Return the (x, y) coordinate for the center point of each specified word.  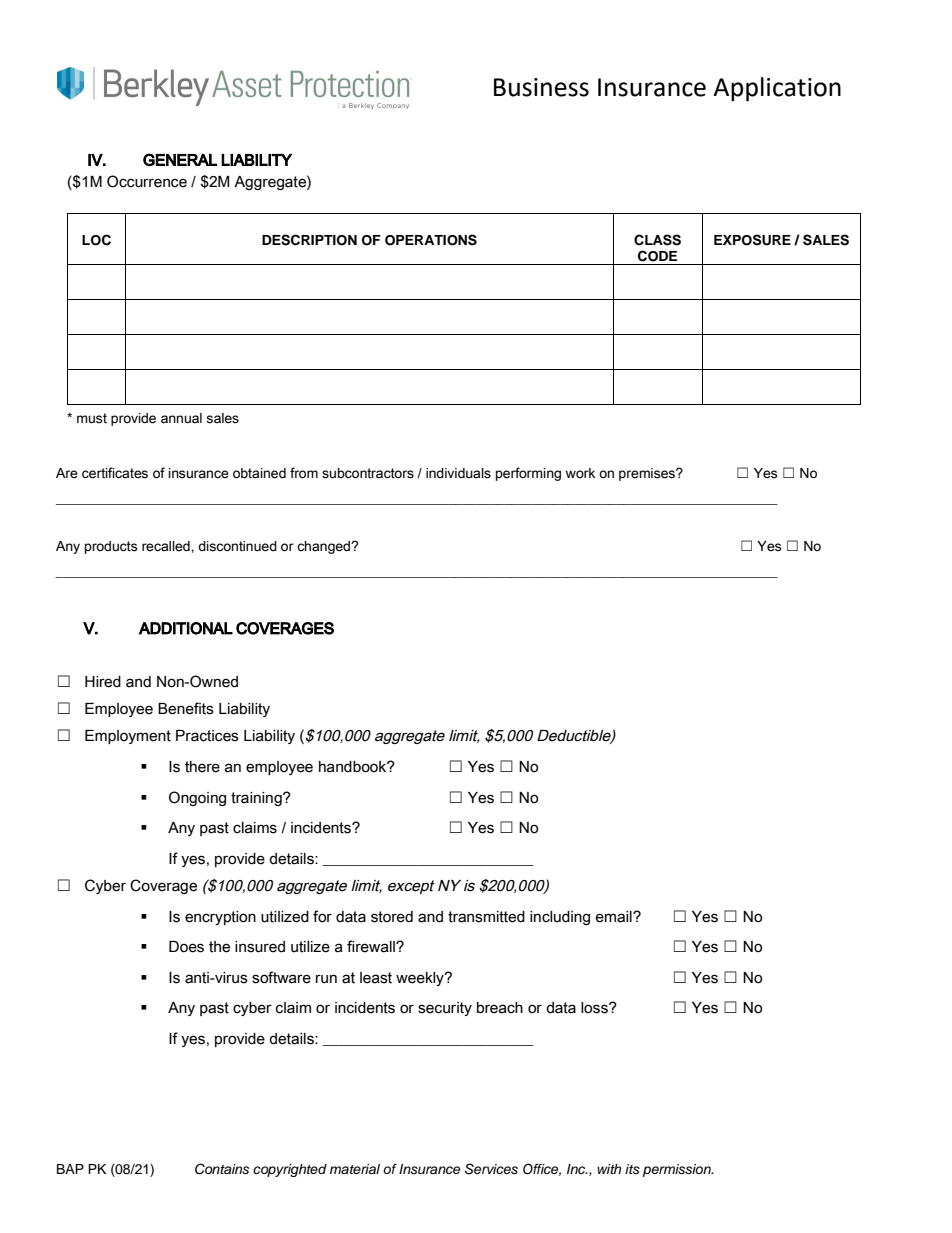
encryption (220, 918)
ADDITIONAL (186, 628)
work (580, 473)
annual (181, 418)
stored (392, 917)
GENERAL (180, 159)
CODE (657, 256)
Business (541, 87)
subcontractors (368, 473)
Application (777, 89)
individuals (458, 473)
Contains (222, 1169)
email (615, 917)
